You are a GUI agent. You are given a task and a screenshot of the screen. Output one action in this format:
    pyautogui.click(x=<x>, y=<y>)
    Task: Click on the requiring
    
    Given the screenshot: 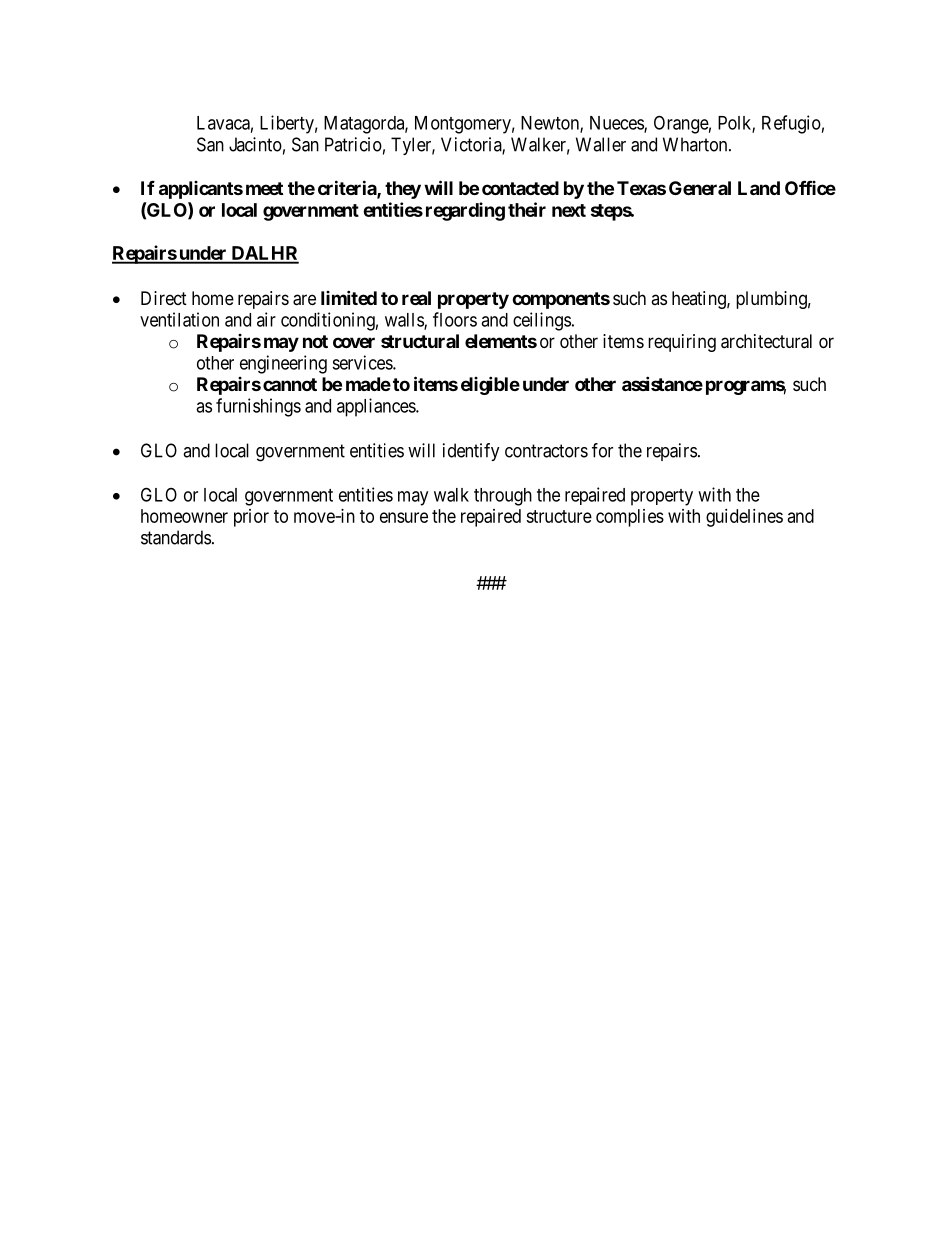 What is the action you would take?
    pyautogui.click(x=682, y=343)
